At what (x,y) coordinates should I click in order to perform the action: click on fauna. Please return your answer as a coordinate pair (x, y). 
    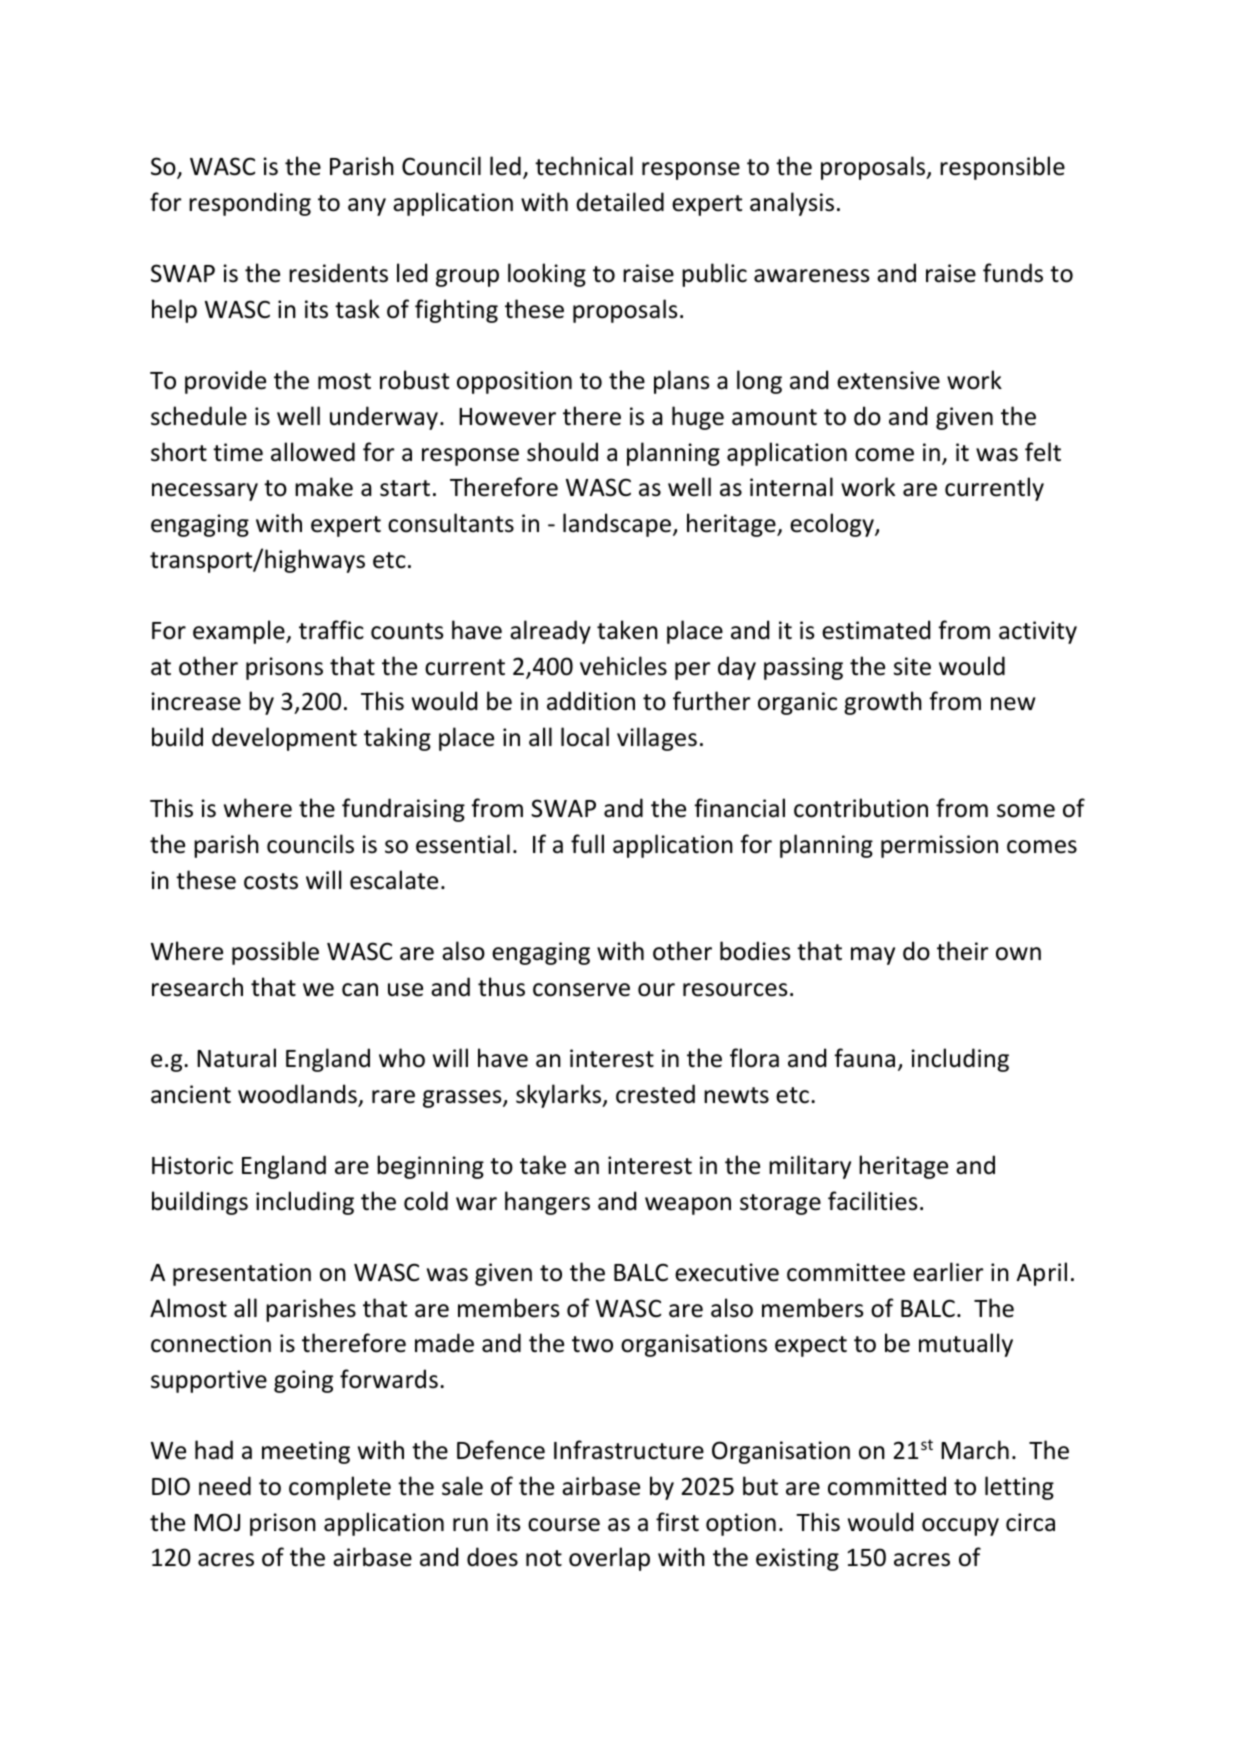
    Looking at the image, I should click on (864, 1058).
